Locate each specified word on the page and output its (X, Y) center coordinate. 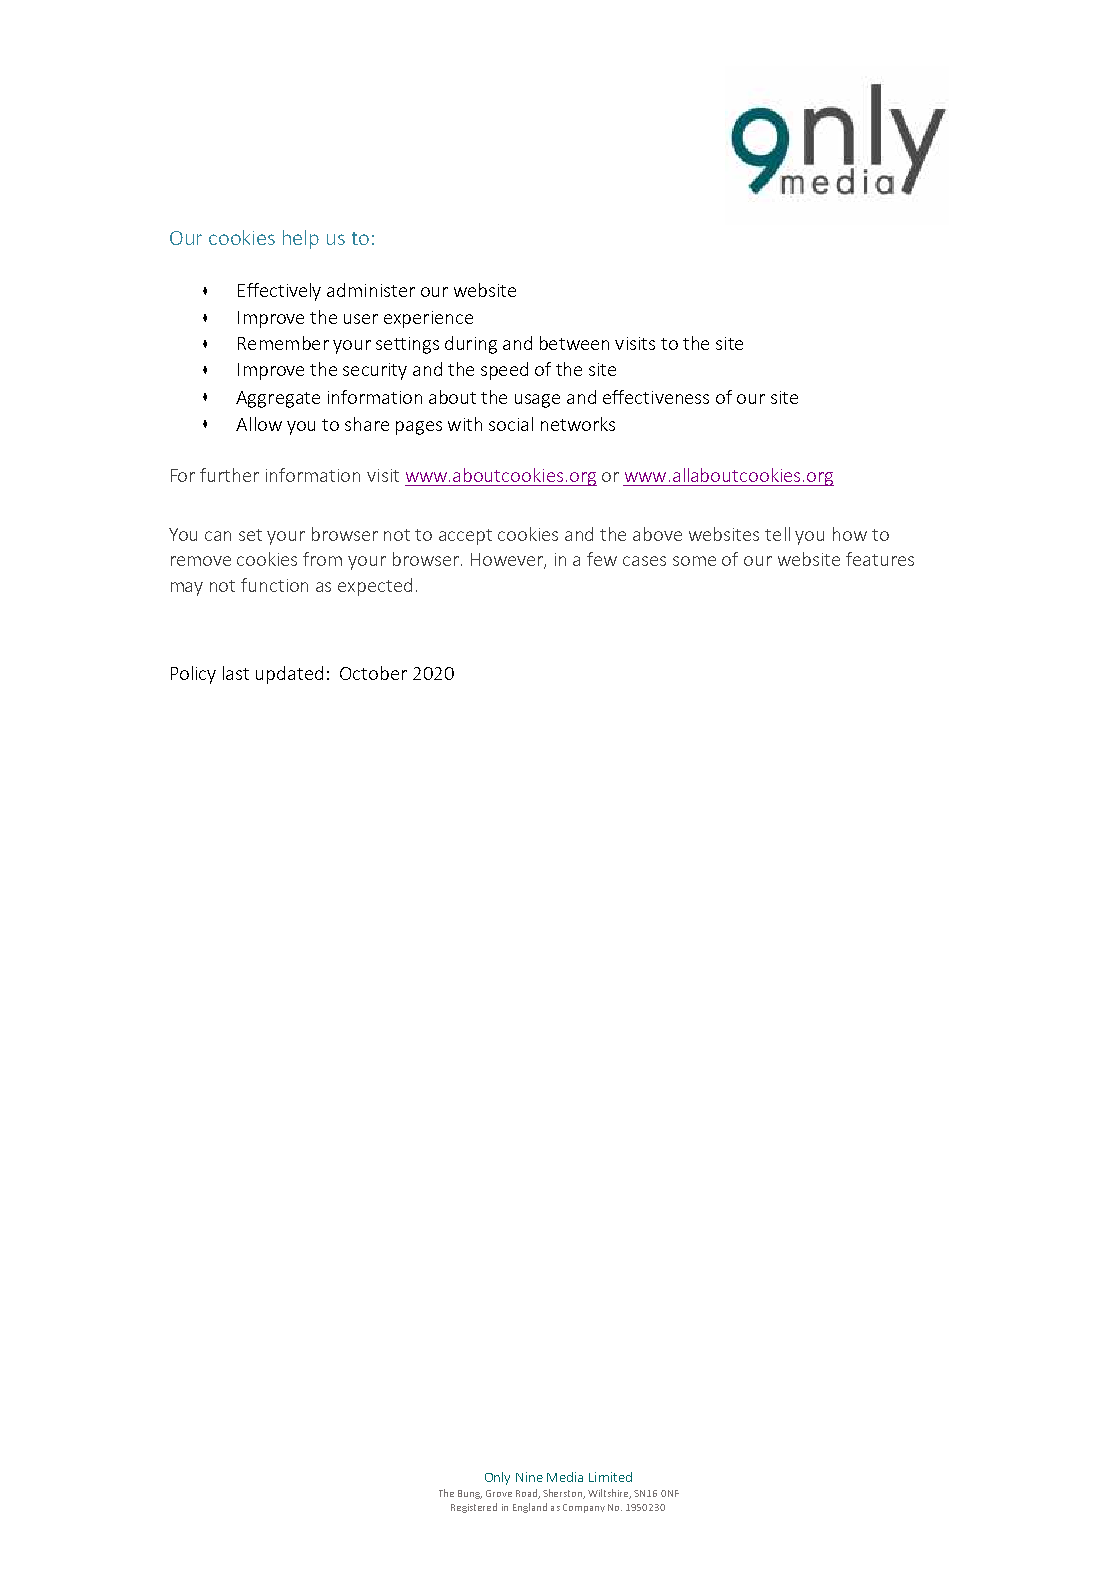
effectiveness (656, 397)
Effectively (279, 292)
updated (289, 675)
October (373, 673)
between (574, 343)
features (880, 559)
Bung (470, 1494)
